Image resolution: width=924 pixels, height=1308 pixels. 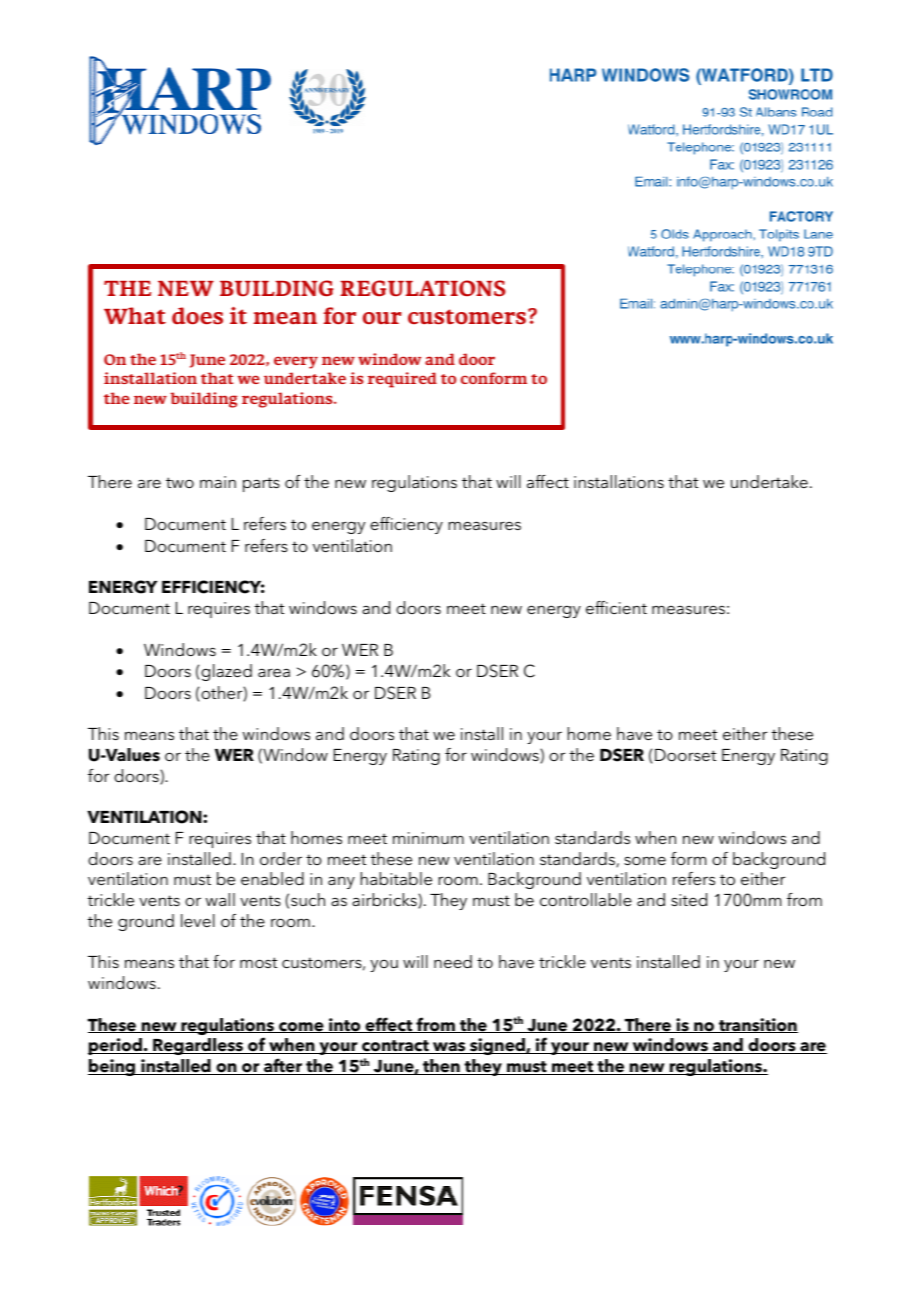 What do you see at coordinates (274, 672) in the screenshot?
I see `area` at bounding box center [274, 672].
